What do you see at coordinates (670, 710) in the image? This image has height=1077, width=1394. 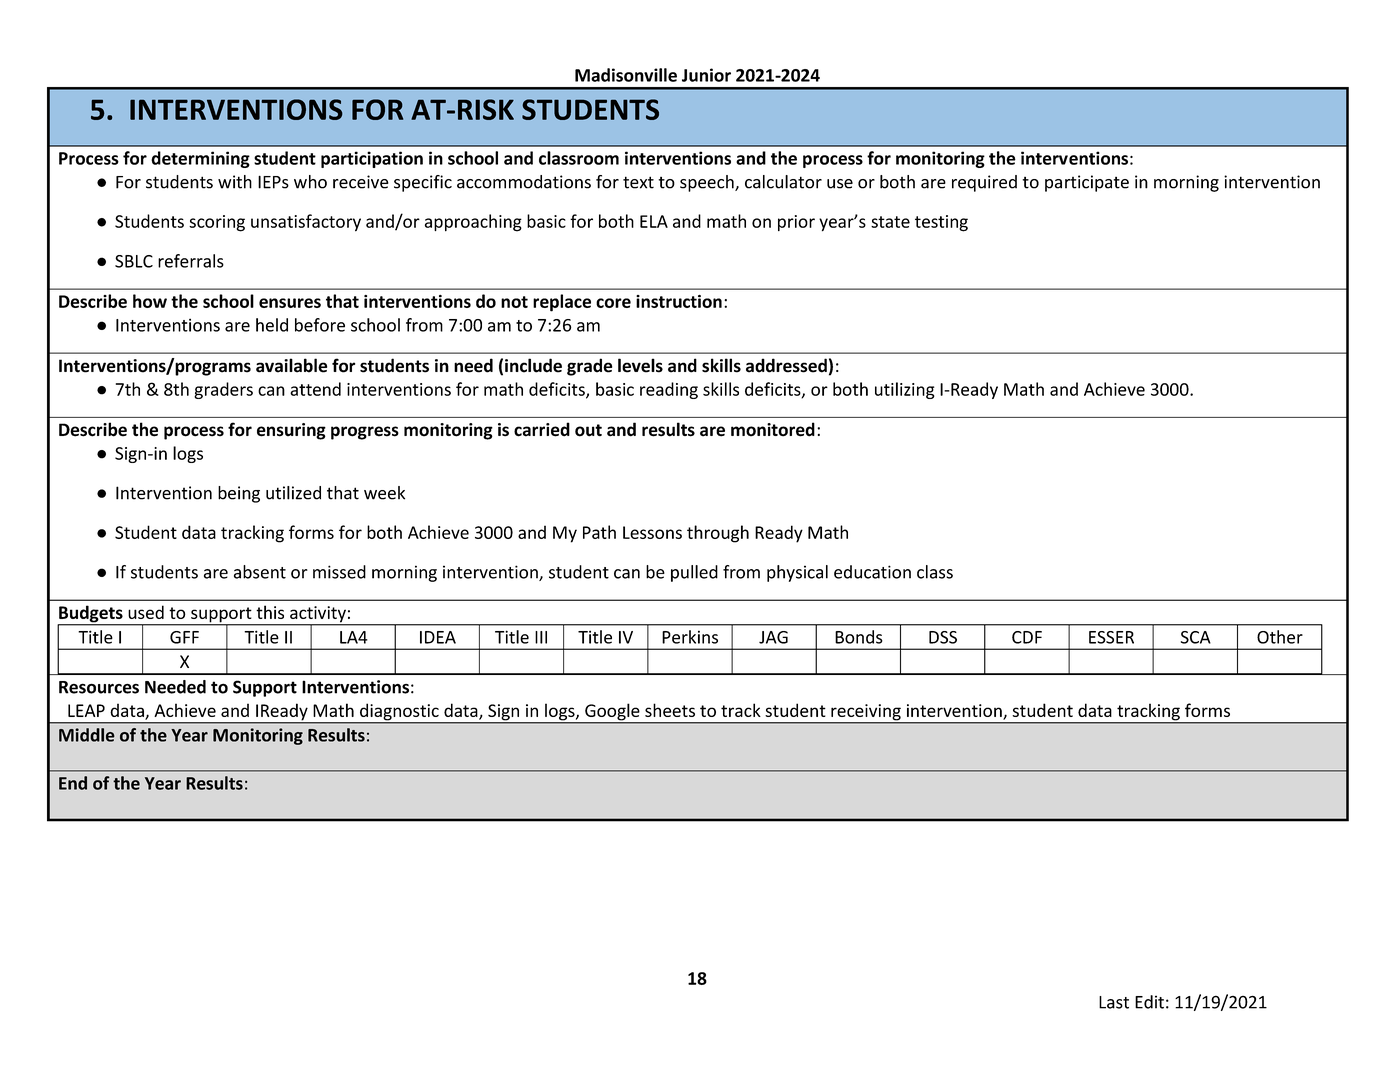 I see `sheets` at bounding box center [670, 710].
